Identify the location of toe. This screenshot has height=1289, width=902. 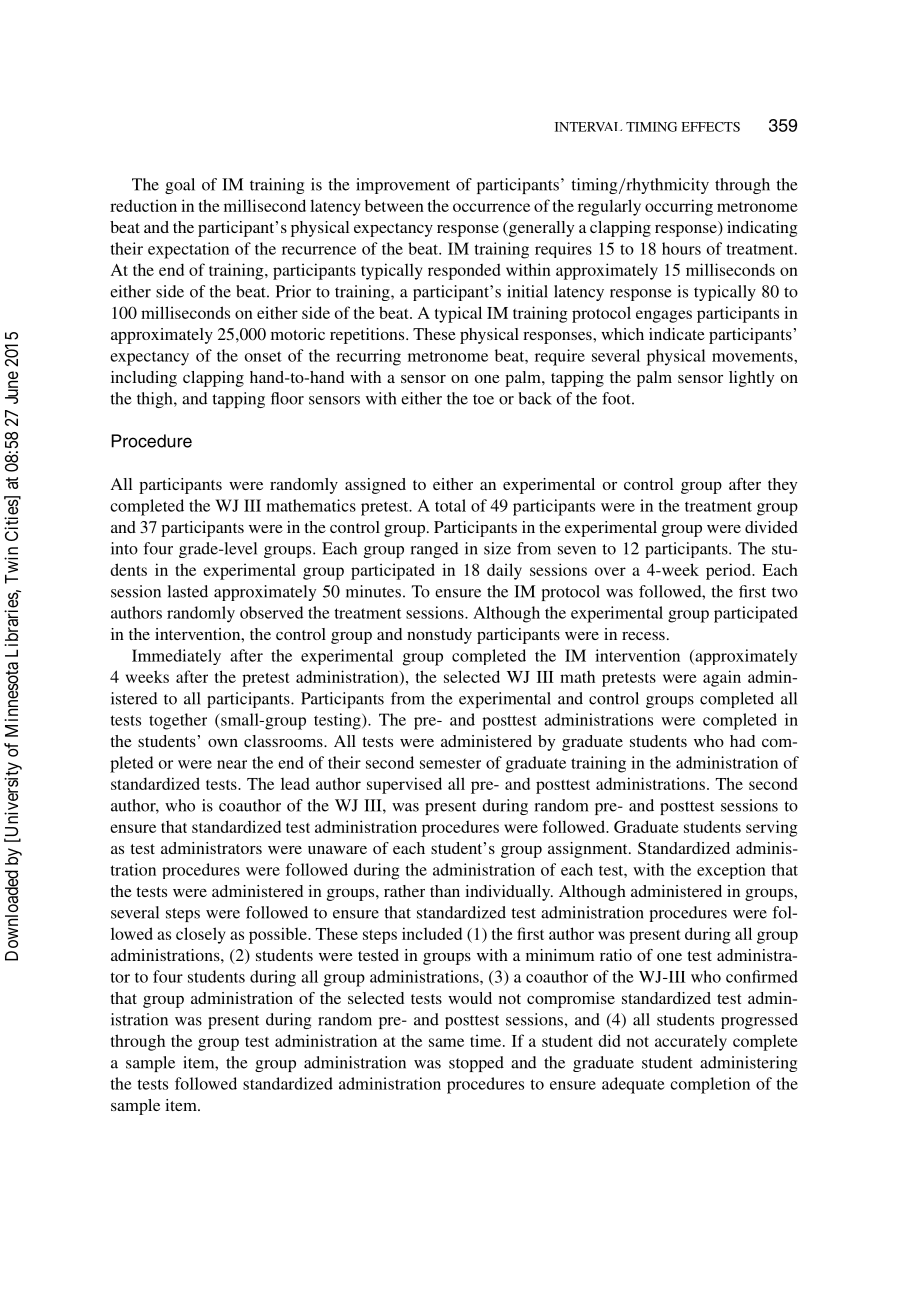
(483, 399).
